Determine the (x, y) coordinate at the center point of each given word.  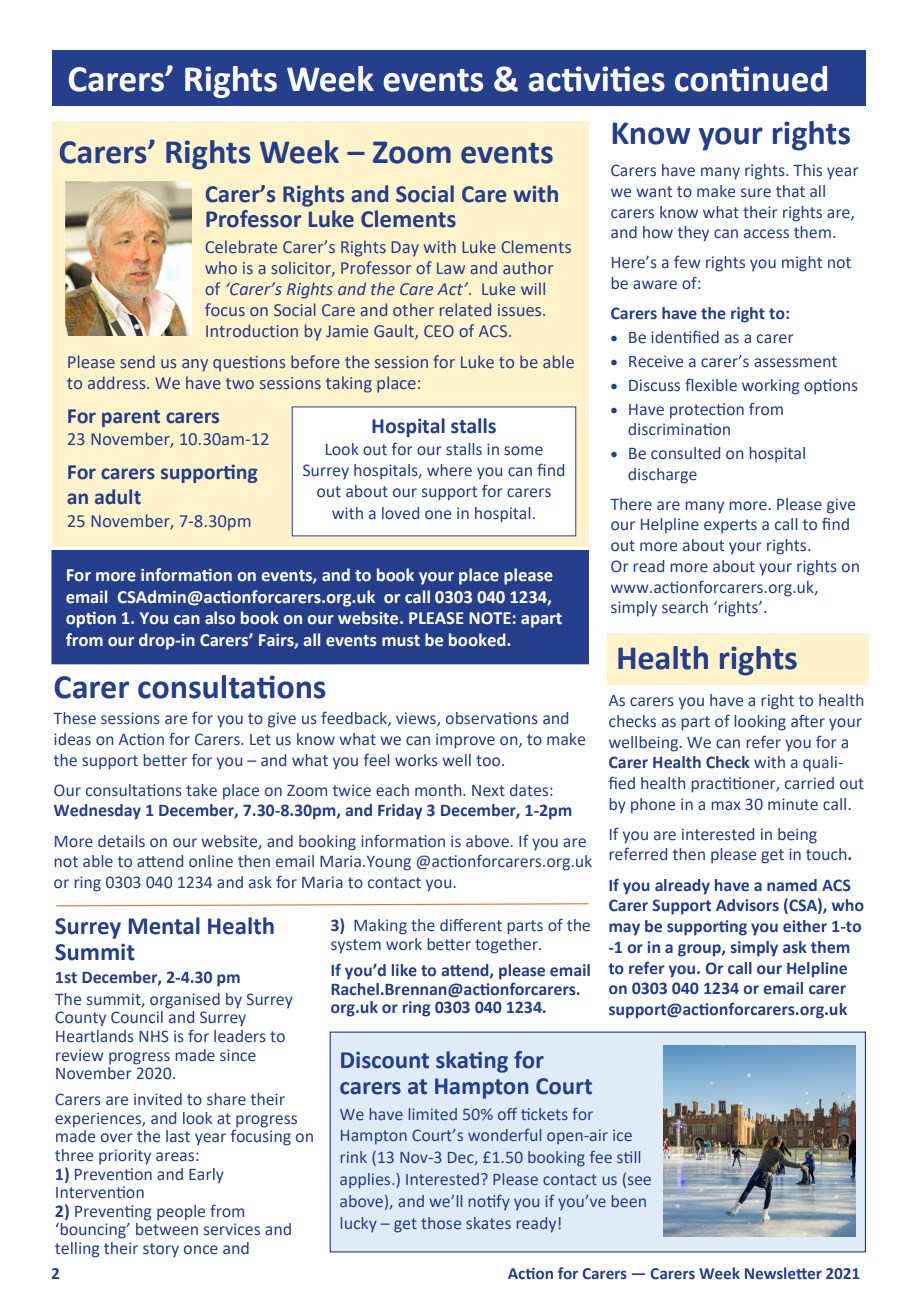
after (808, 721)
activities (596, 79)
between (167, 1228)
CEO (439, 331)
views (417, 719)
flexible (711, 385)
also (220, 618)
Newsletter (783, 1273)
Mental (164, 926)
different (471, 925)
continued (751, 79)
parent (131, 418)
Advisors (747, 905)
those (441, 1223)
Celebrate (241, 246)
